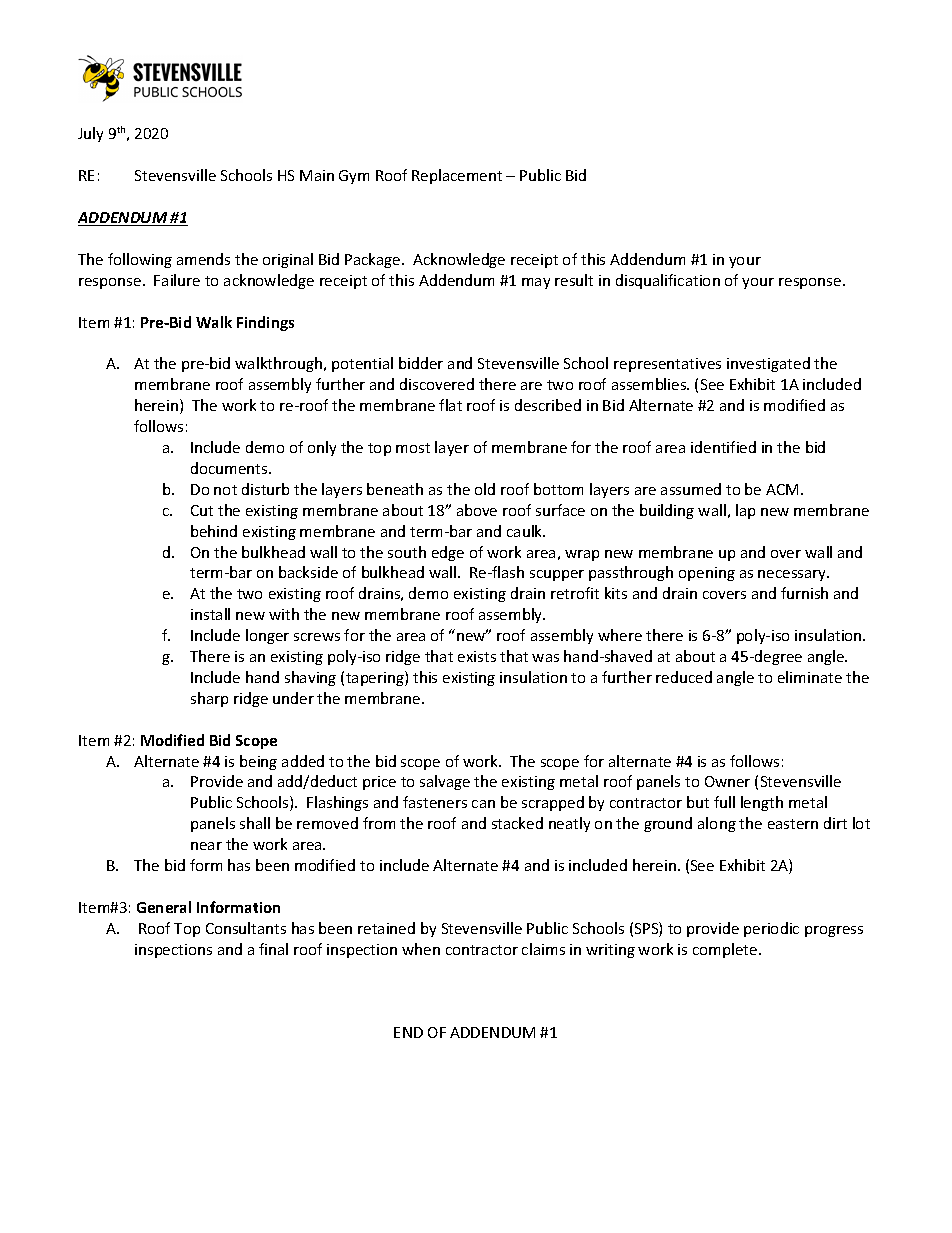 The height and width of the screenshot is (1233, 952). I want to click on Owner, so click(727, 781).
